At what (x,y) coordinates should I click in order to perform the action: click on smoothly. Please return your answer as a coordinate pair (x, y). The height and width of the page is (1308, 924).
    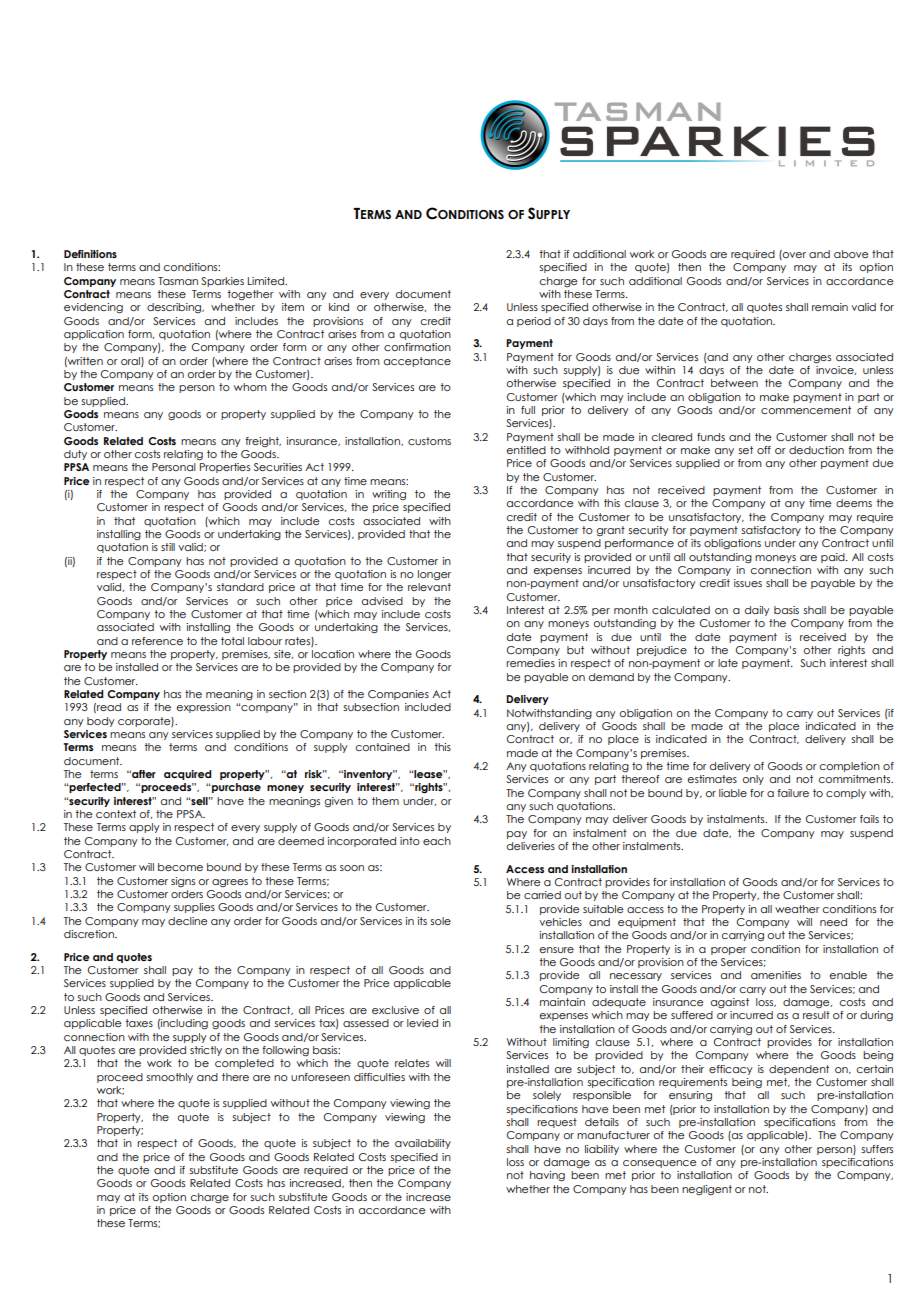
    Looking at the image, I should click on (169, 1078).
